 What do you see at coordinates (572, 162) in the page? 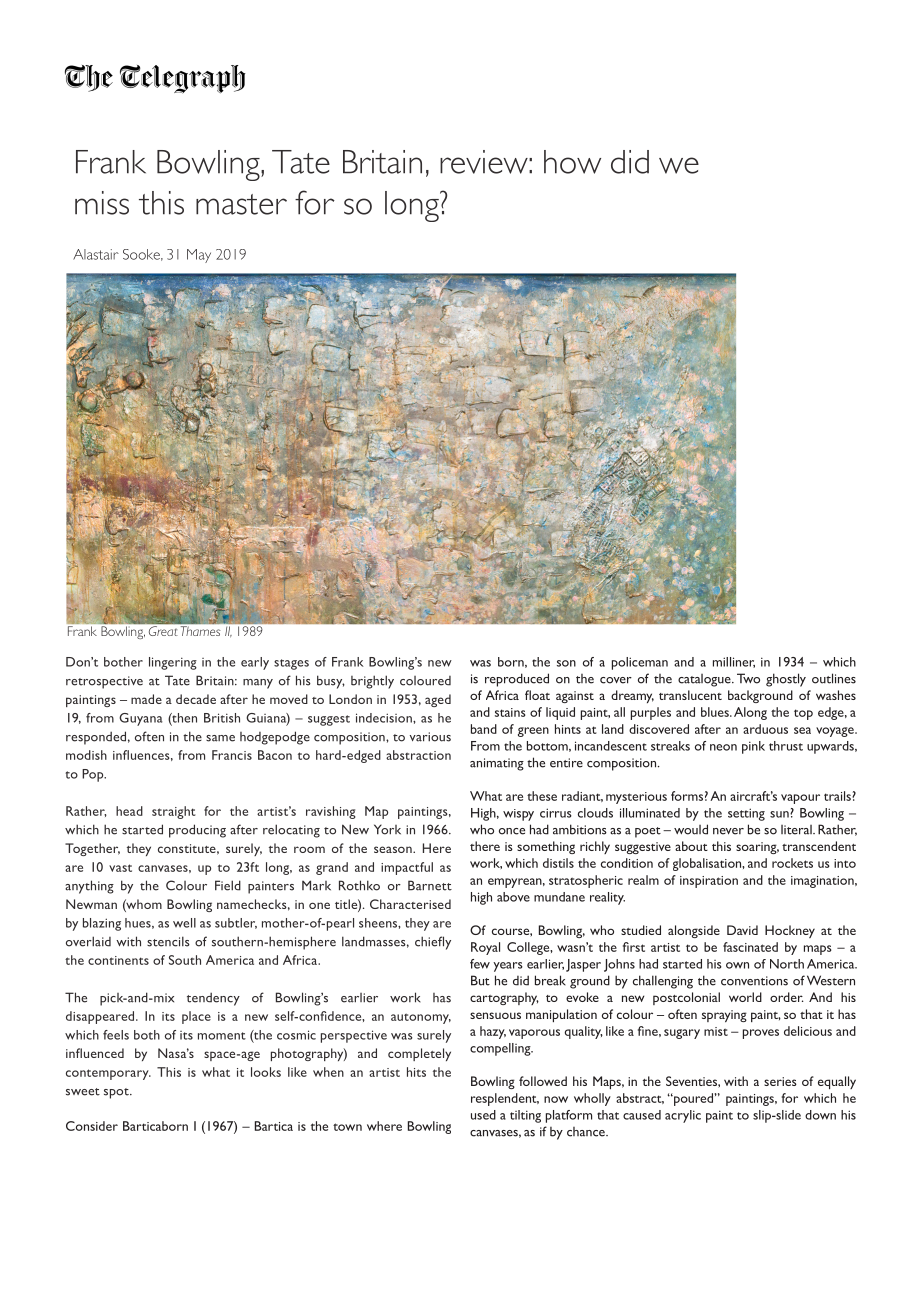
I see `how` at bounding box center [572, 162].
